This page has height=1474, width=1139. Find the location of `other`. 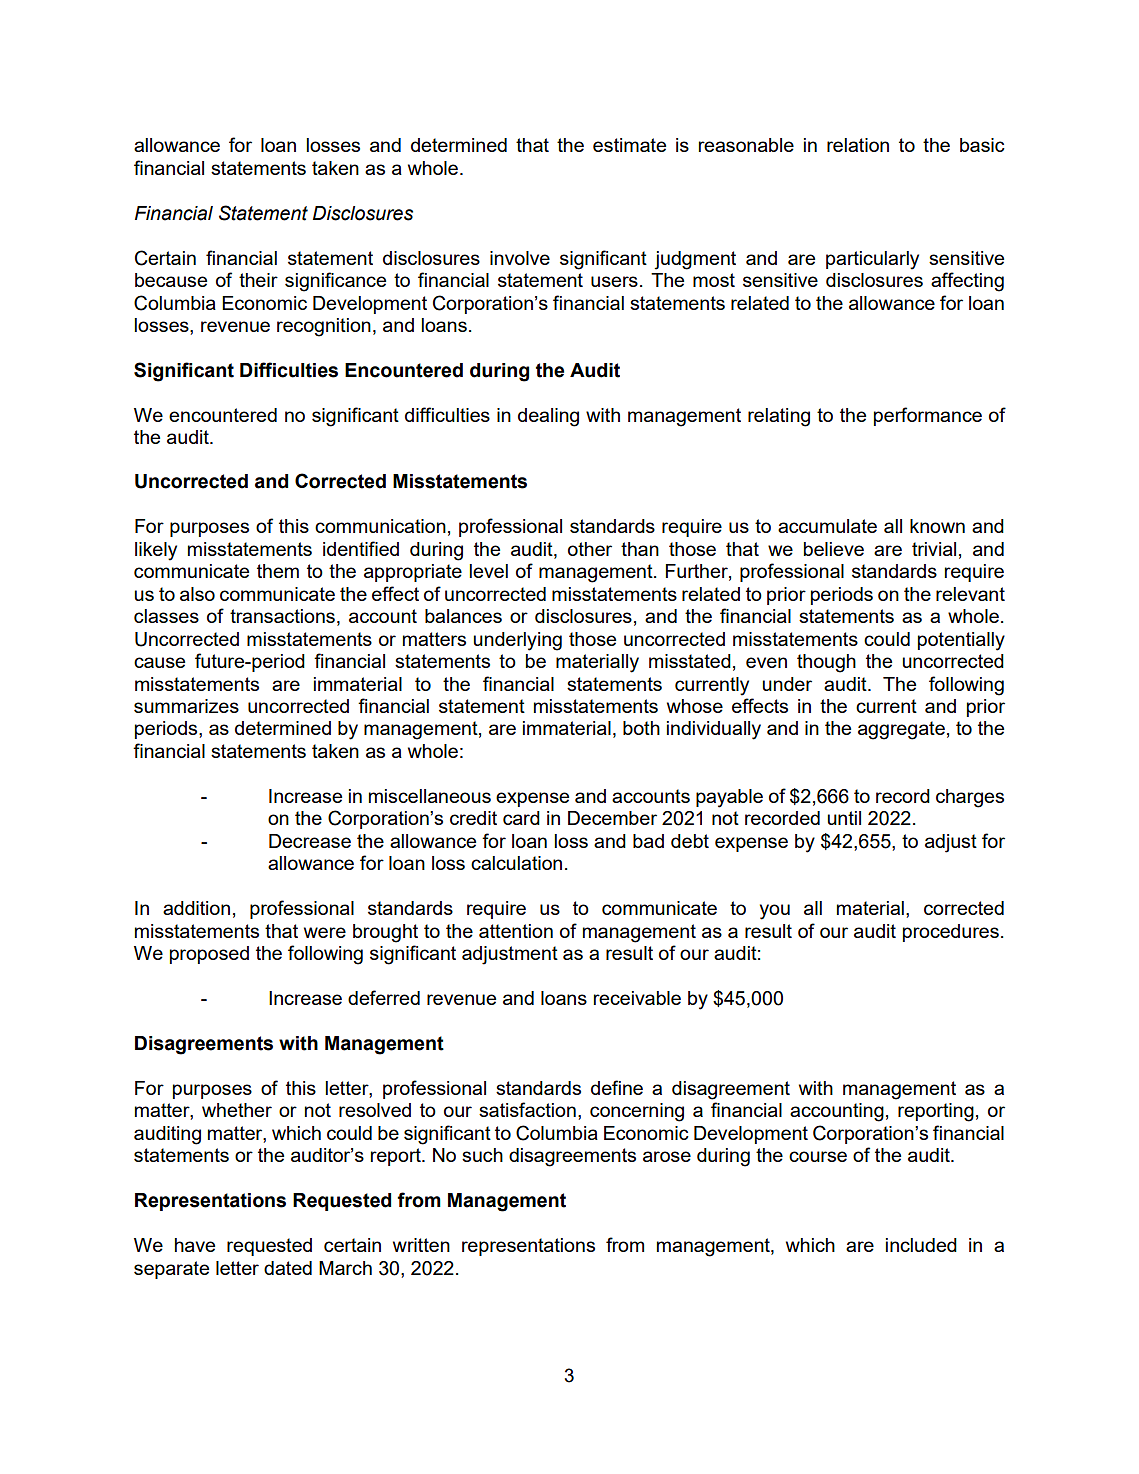

other is located at coordinates (590, 549).
